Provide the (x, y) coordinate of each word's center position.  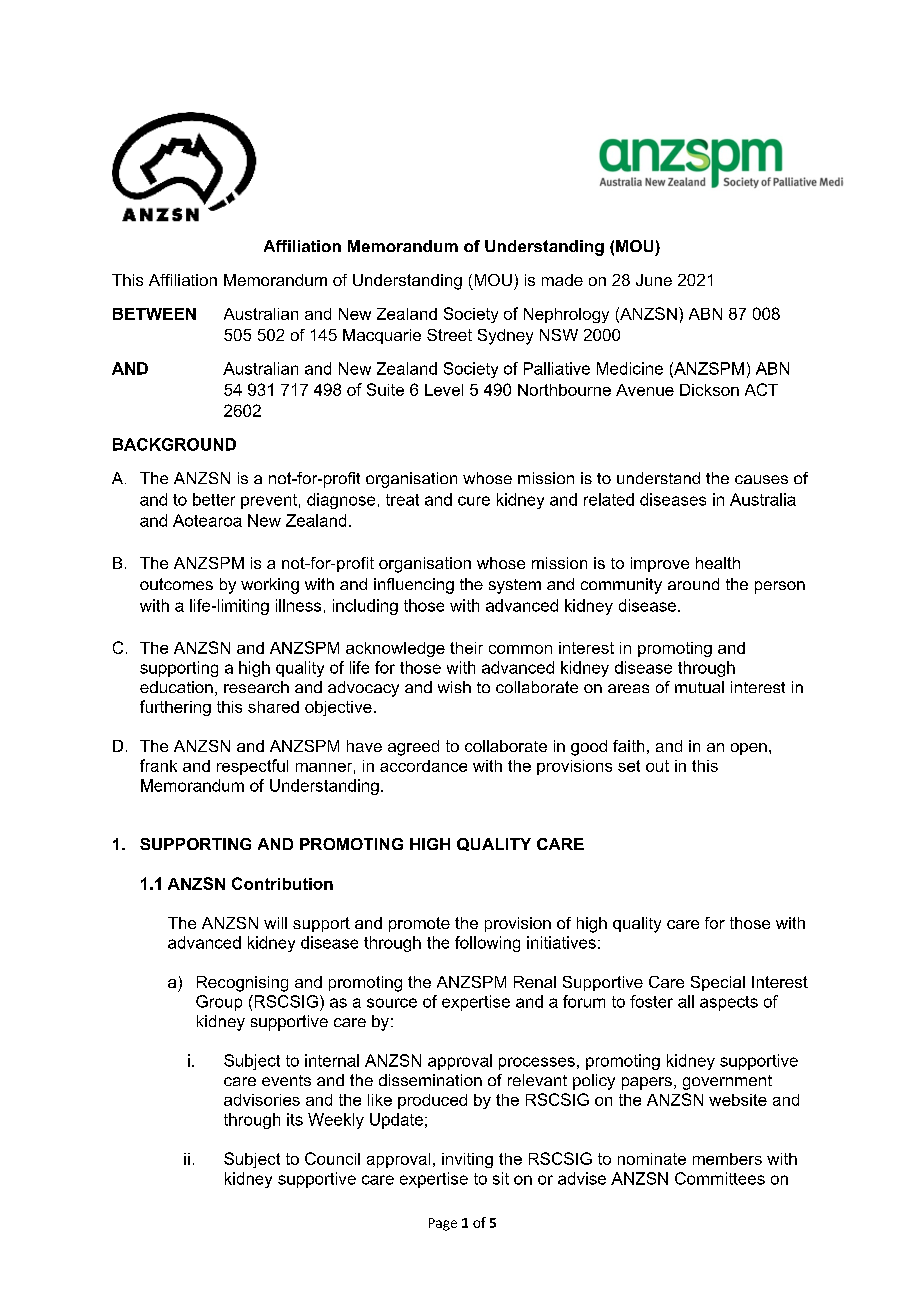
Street (449, 335)
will (275, 923)
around (693, 584)
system (515, 586)
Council (332, 1158)
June (654, 280)
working (270, 586)
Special (718, 983)
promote (419, 924)
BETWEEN (154, 314)
